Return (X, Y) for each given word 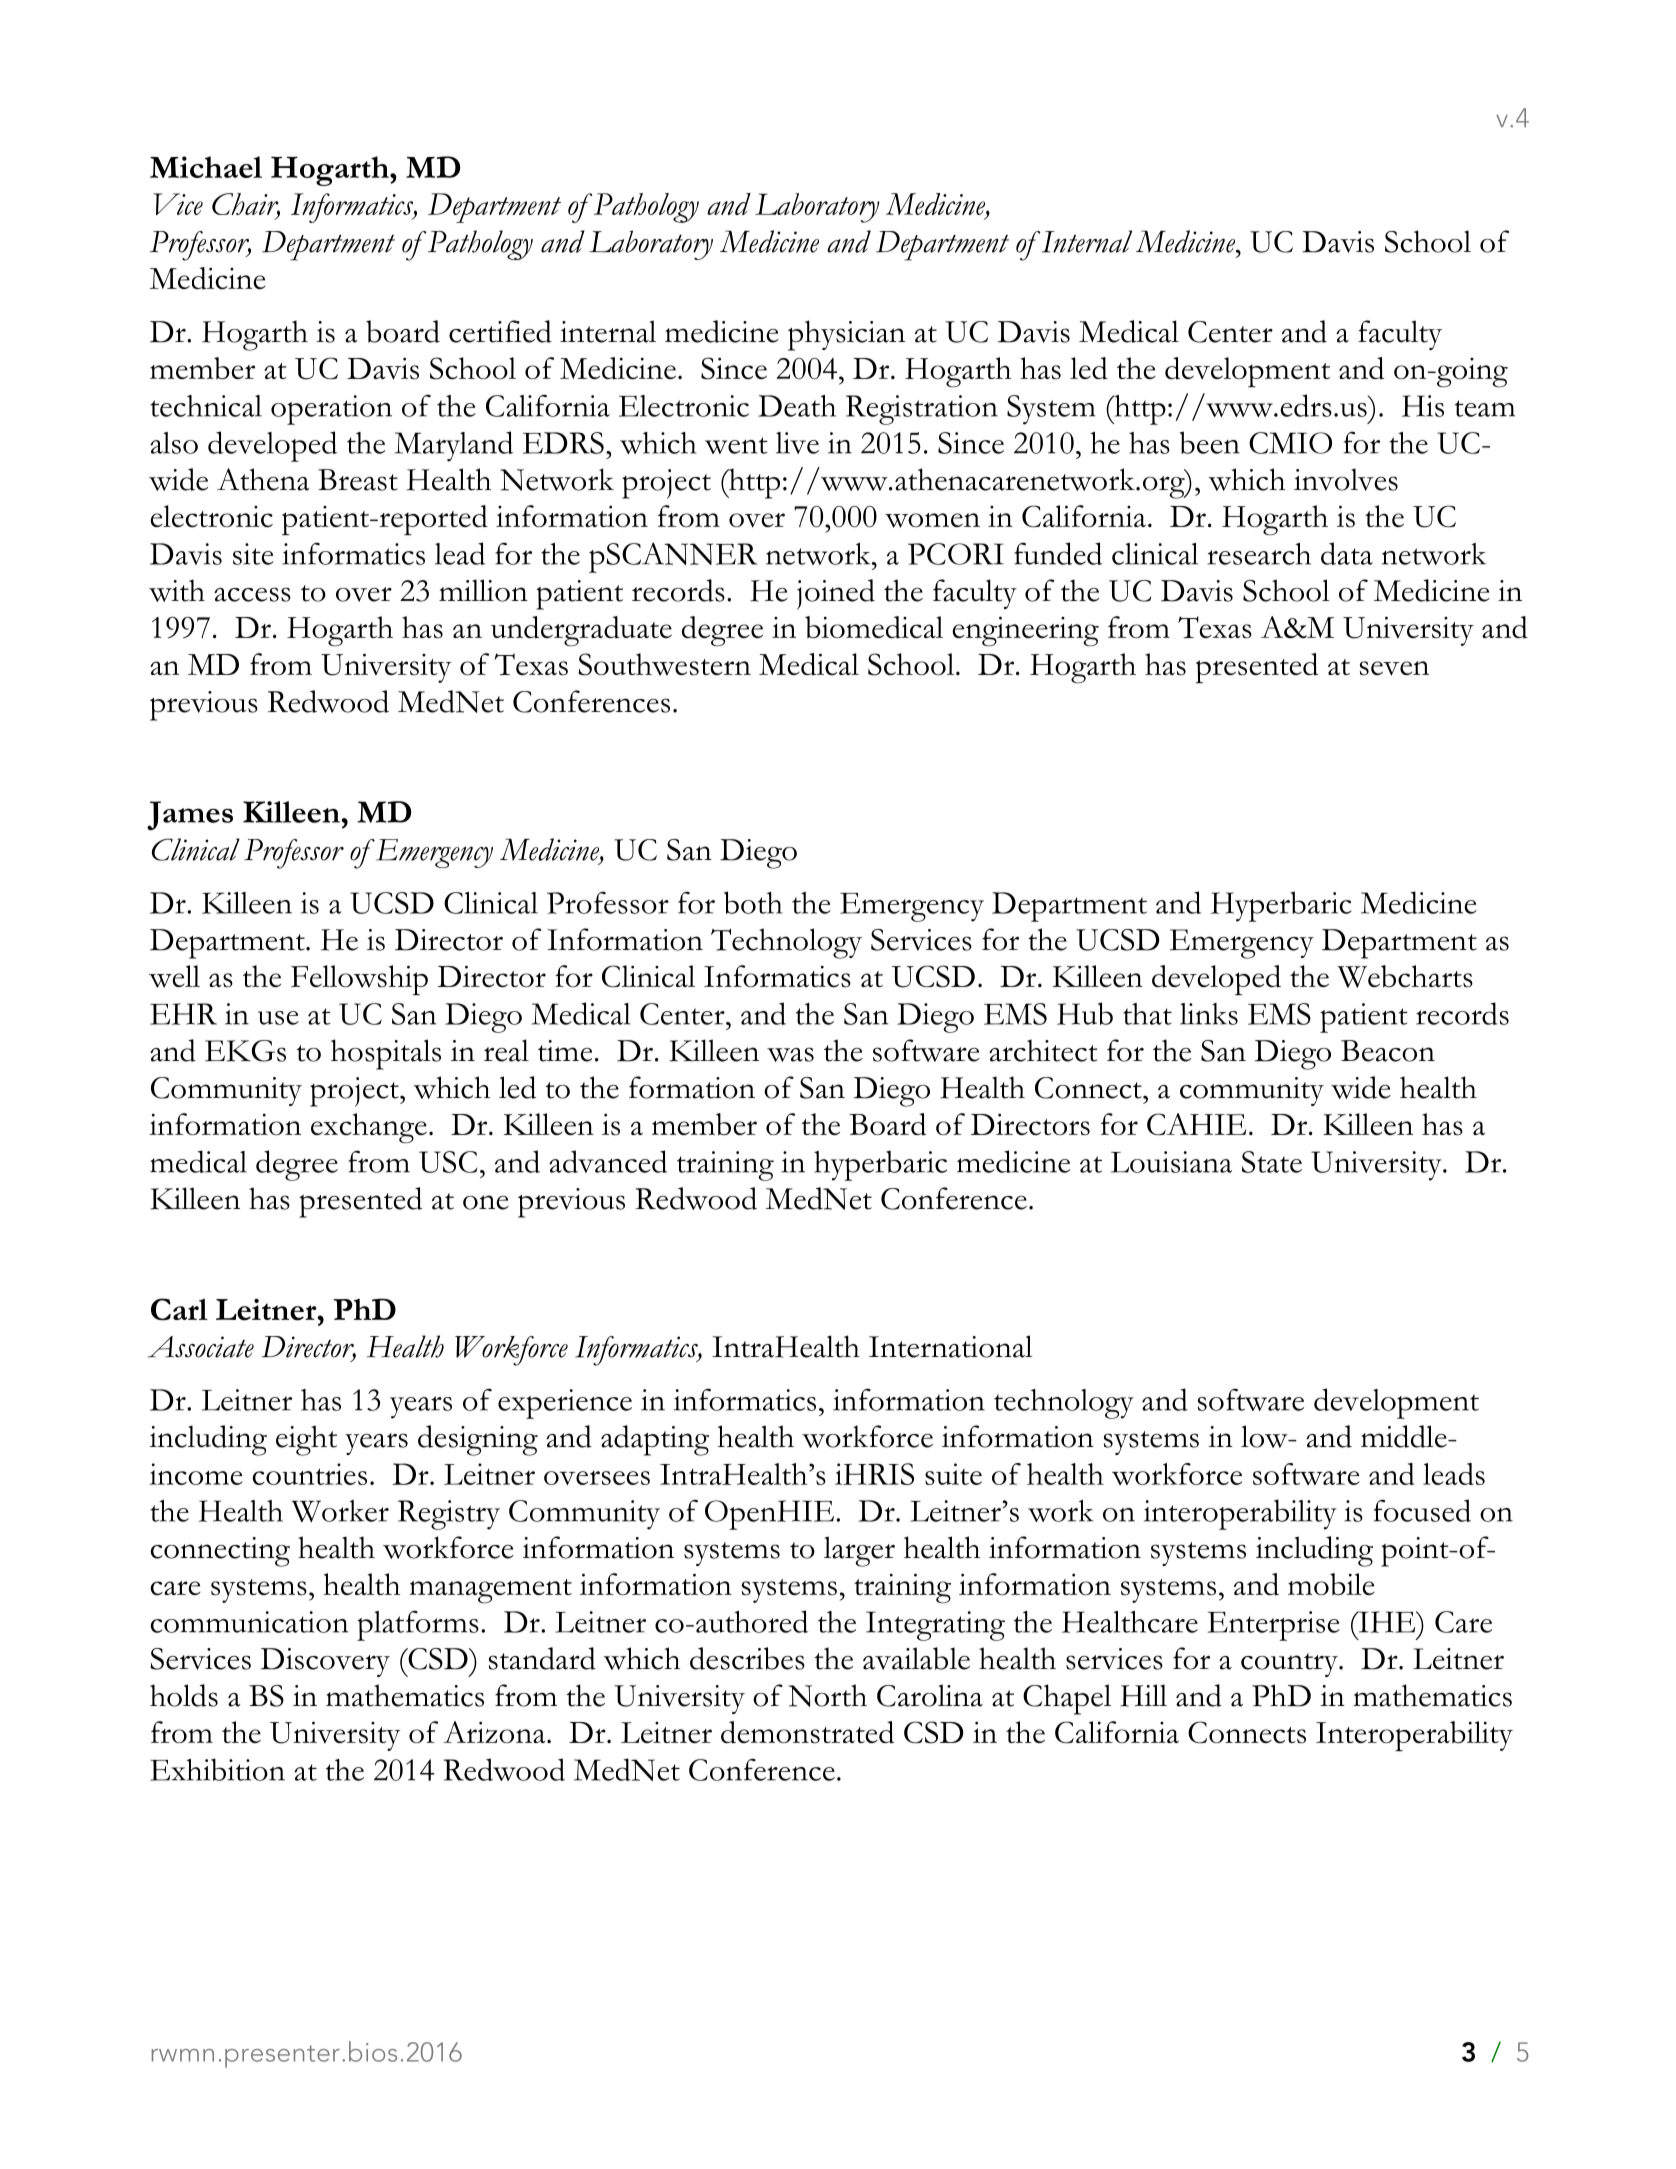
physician (846, 335)
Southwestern (664, 664)
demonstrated (807, 1732)
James (190, 816)
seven (1394, 668)
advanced (608, 1161)
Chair (246, 205)
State (1272, 1162)
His (1423, 406)
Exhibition (217, 1769)
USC (448, 1162)
